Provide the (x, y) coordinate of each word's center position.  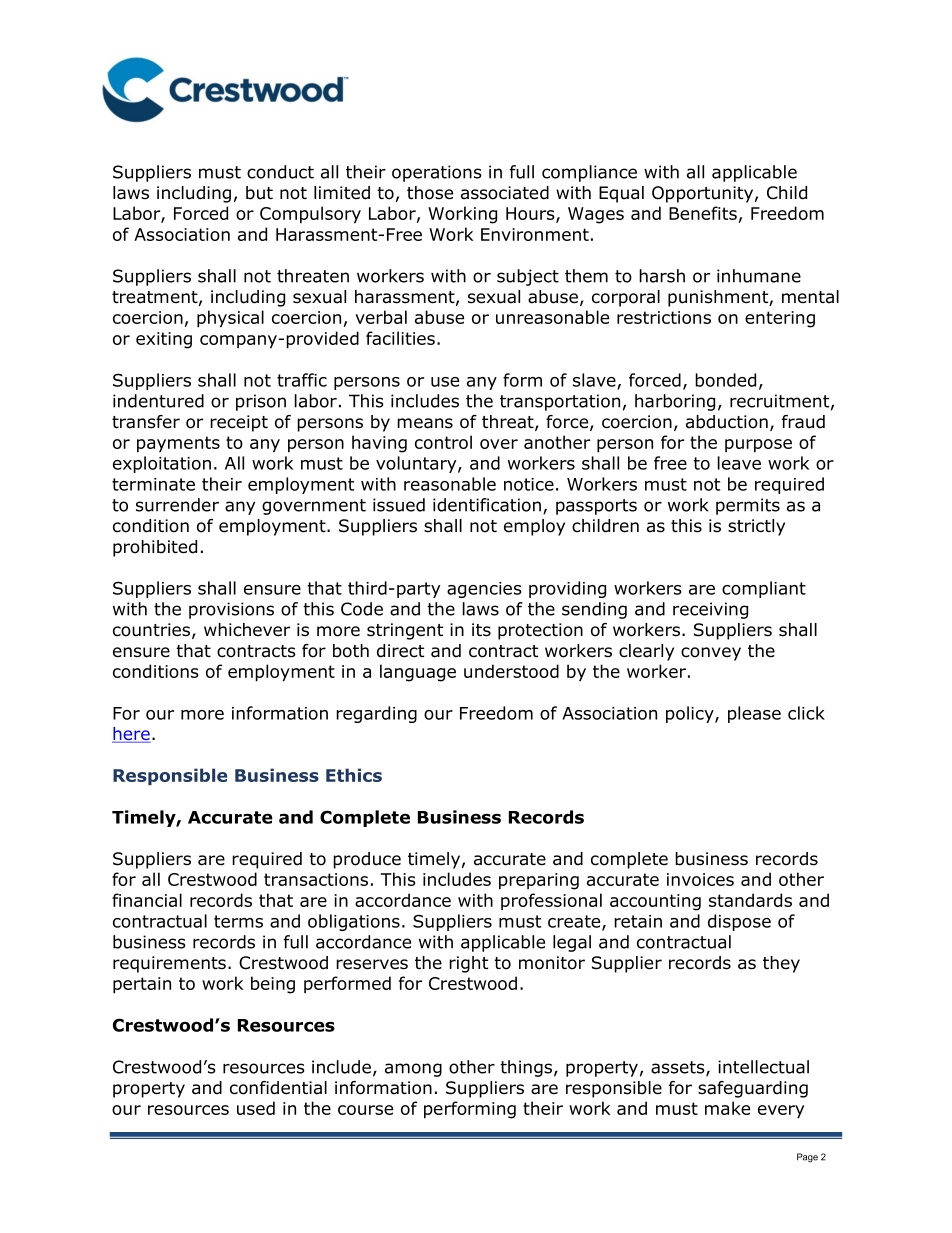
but (259, 193)
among (413, 1070)
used (256, 1108)
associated (505, 193)
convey (711, 654)
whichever (247, 630)
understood (511, 671)
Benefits (703, 213)
